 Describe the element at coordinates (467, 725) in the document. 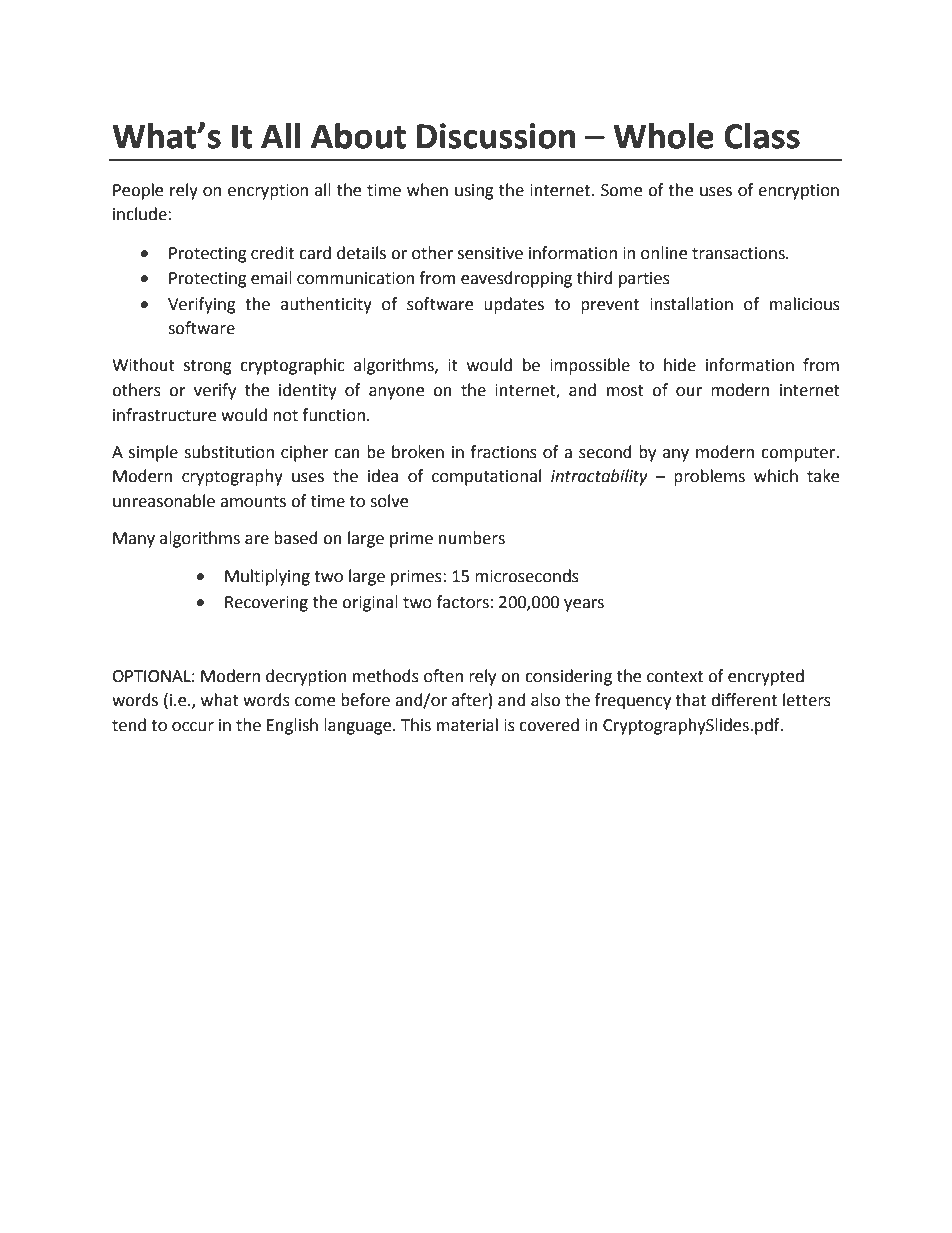

I see `material` at that location.
